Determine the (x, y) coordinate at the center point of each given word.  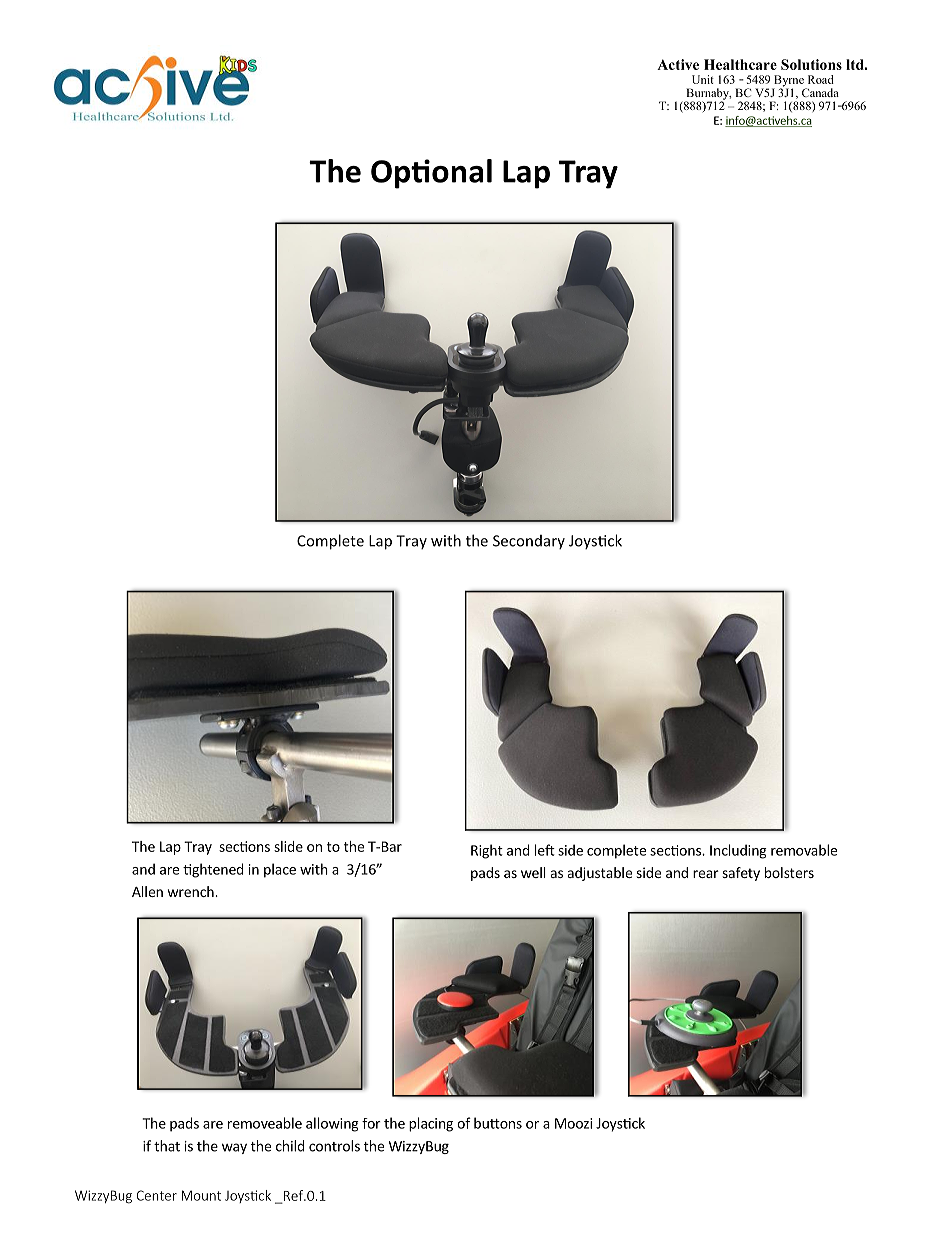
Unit (703, 79)
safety (741, 874)
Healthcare (740, 64)
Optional (431, 174)
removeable (265, 1123)
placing (431, 1124)
